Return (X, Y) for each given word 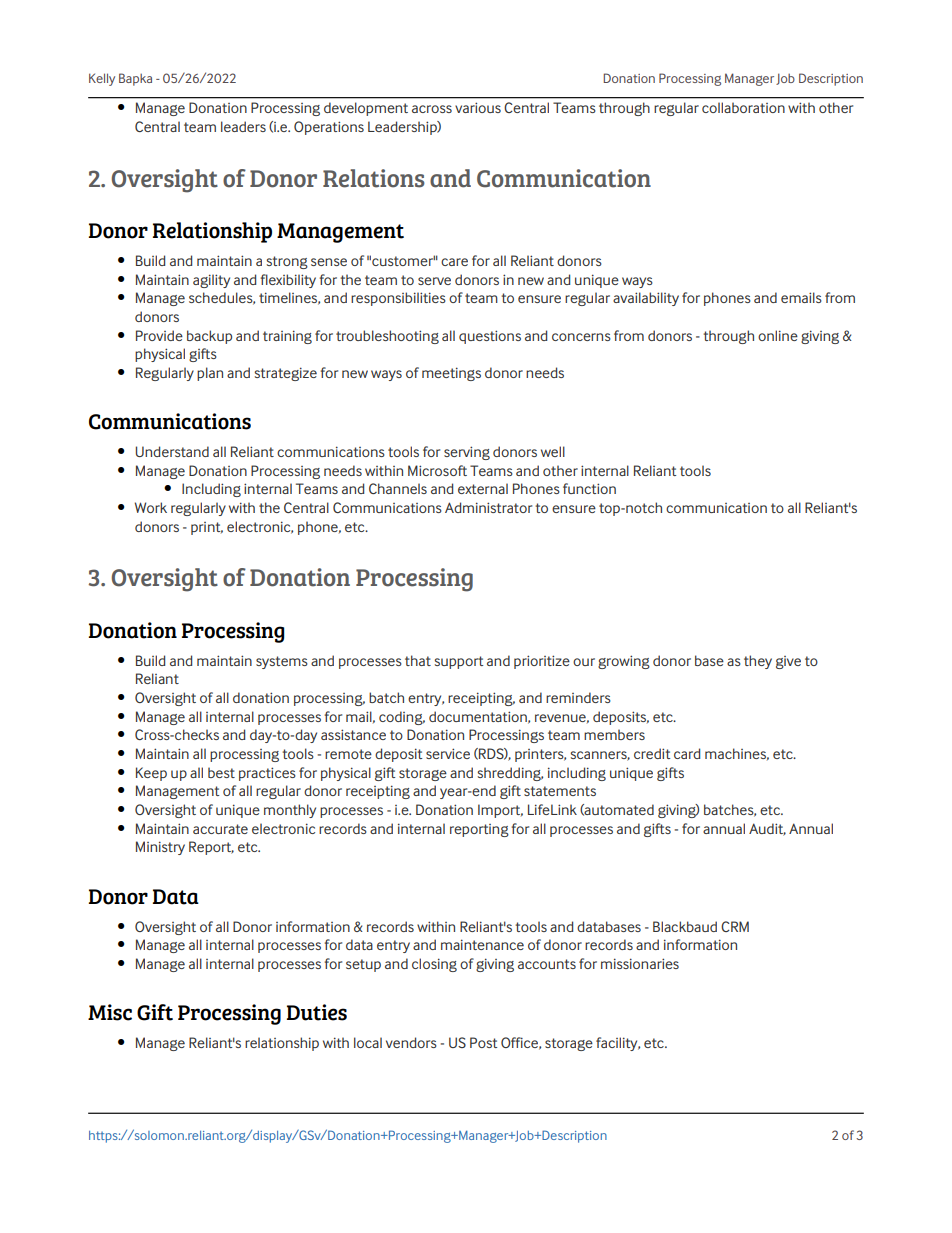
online (778, 335)
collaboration (743, 107)
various (478, 107)
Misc (110, 1012)
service (448, 753)
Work (151, 507)
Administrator (488, 507)
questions (490, 337)
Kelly (102, 79)
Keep (151, 774)
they (758, 662)
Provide (159, 335)
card (687, 753)
